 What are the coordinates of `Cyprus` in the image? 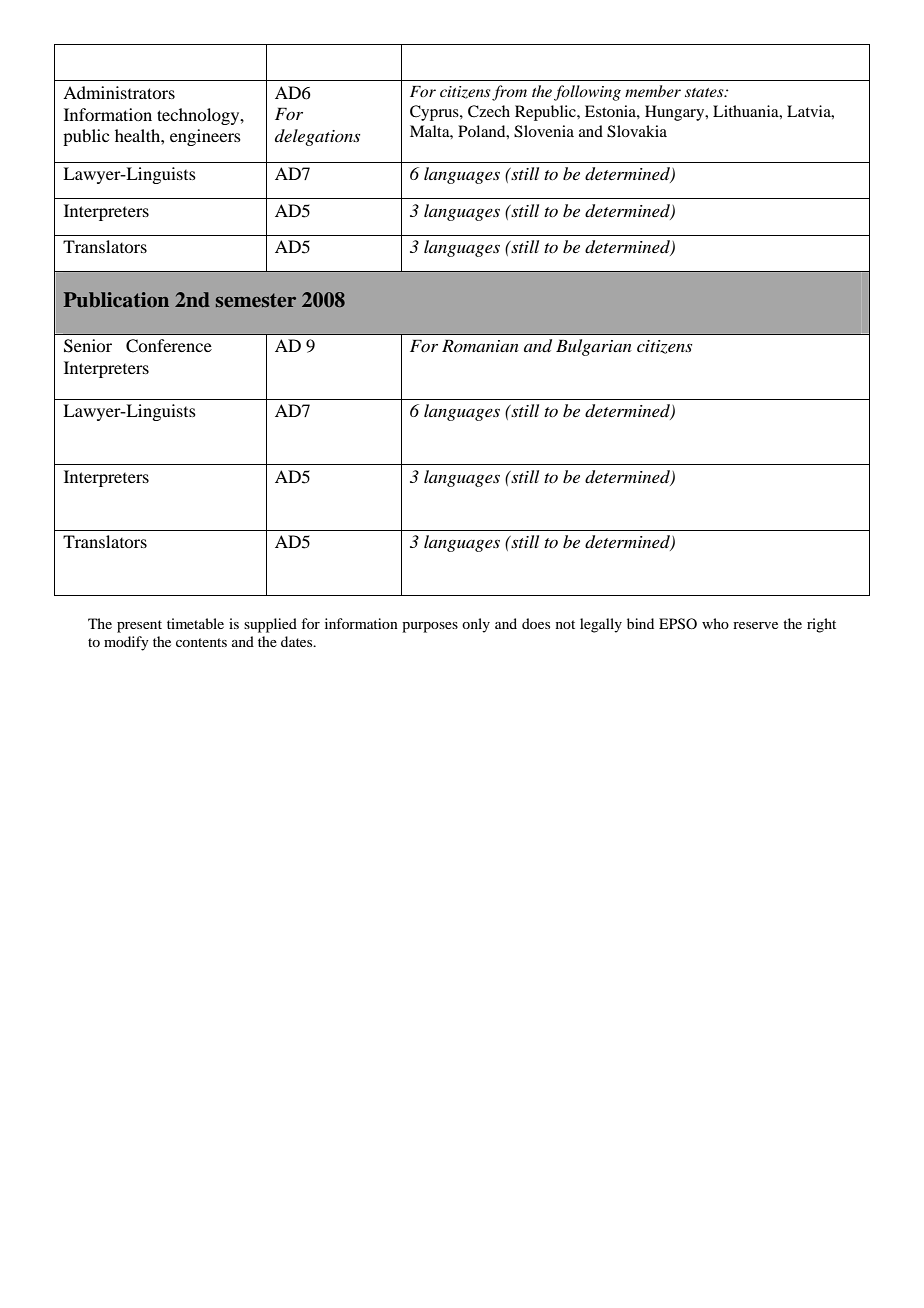 It's located at (435, 113).
